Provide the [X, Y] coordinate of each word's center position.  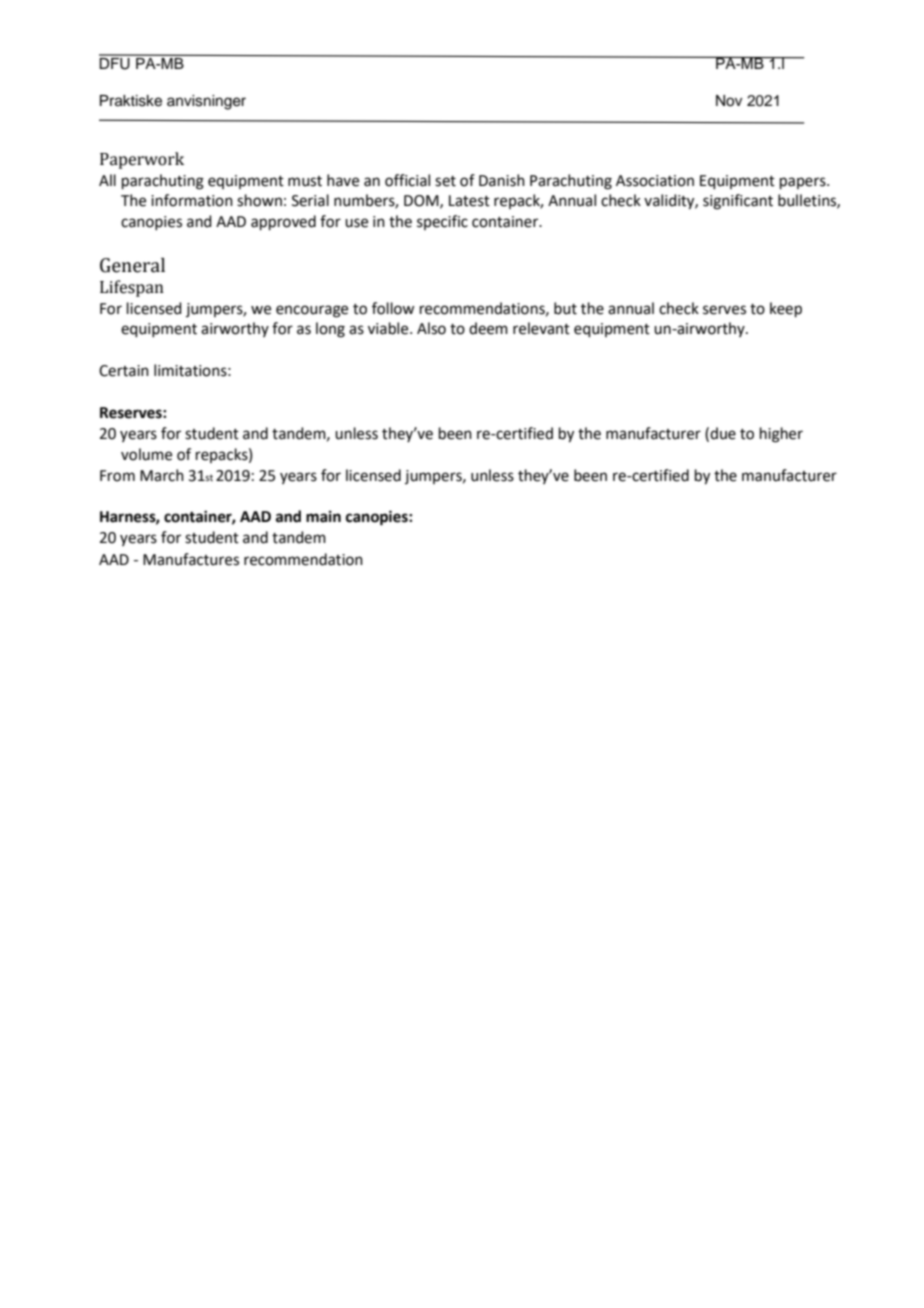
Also [431, 328]
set [445, 181]
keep [786, 309]
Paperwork [142, 160]
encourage [312, 311]
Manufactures [191, 559]
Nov [729, 101]
